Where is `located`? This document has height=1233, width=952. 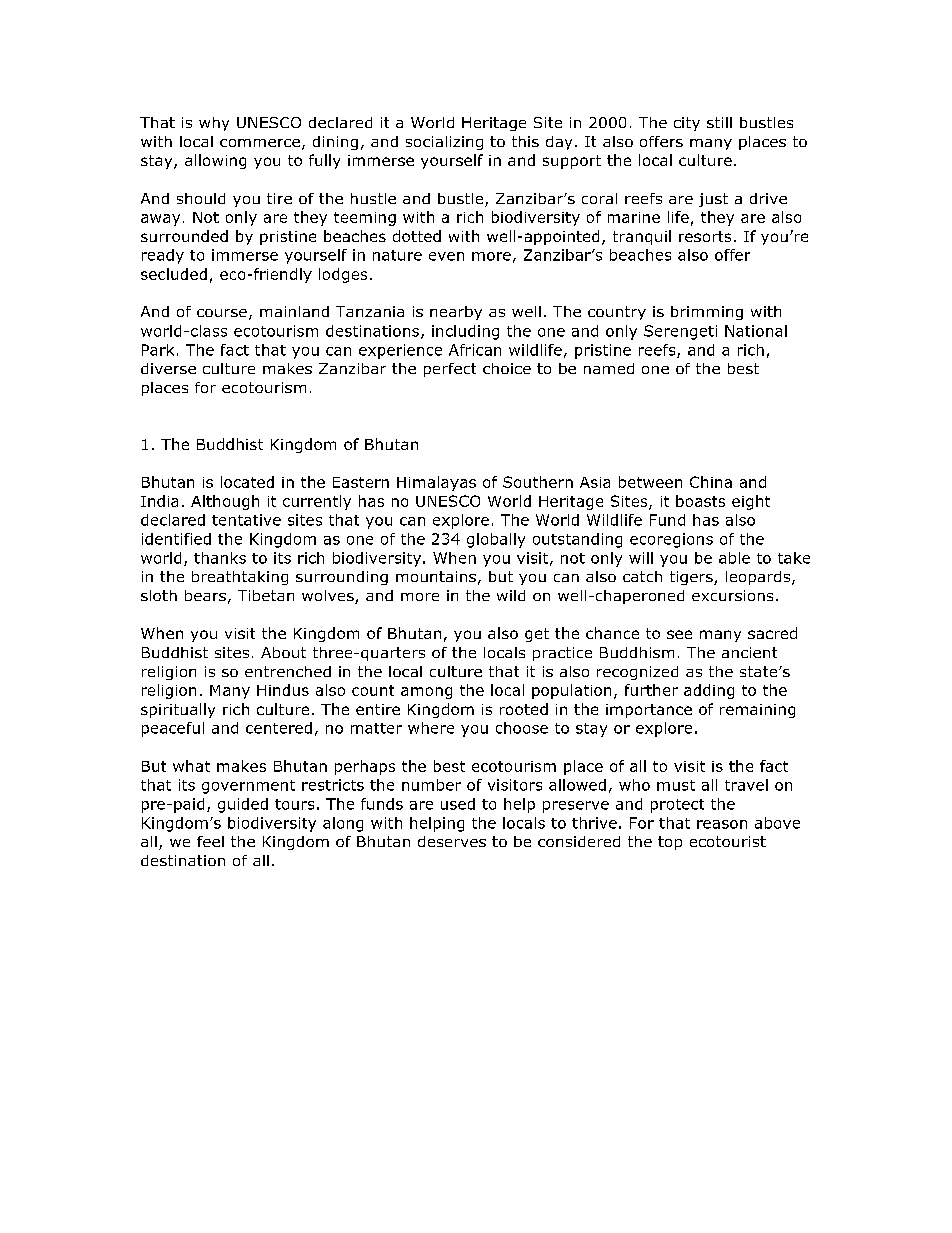
located is located at coordinates (247, 482).
